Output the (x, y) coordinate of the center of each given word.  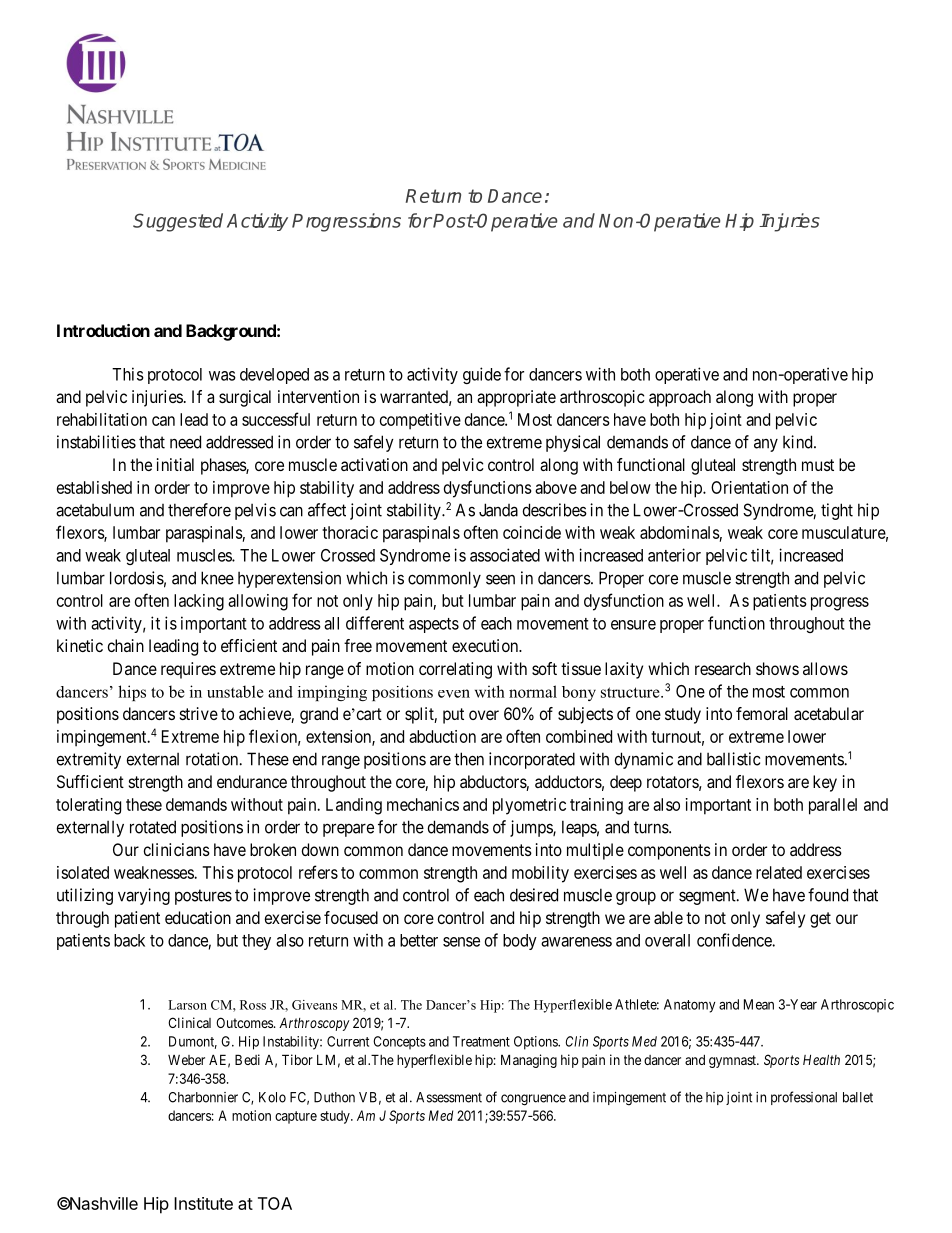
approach (680, 398)
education (198, 917)
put (453, 716)
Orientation (749, 487)
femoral (762, 713)
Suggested (178, 222)
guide (482, 375)
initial (175, 464)
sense (461, 942)
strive (199, 713)
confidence (735, 940)
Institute (203, 1203)
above (556, 487)
